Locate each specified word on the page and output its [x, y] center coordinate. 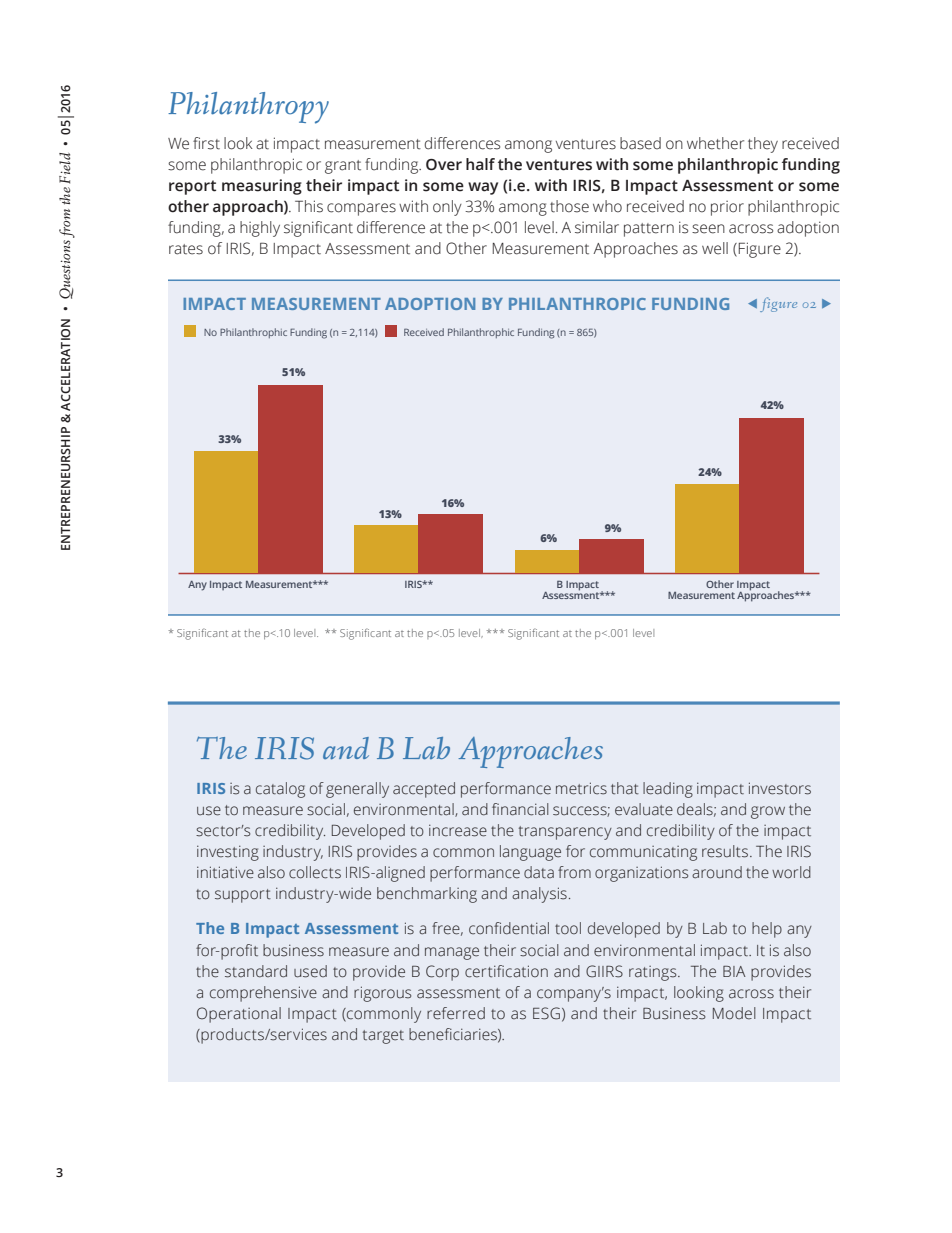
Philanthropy [248, 108]
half [480, 164]
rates [186, 249]
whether [715, 143]
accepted [424, 790]
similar [597, 227]
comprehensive [263, 994]
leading [668, 790]
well [715, 248]
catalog [280, 790]
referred [456, 1013]
